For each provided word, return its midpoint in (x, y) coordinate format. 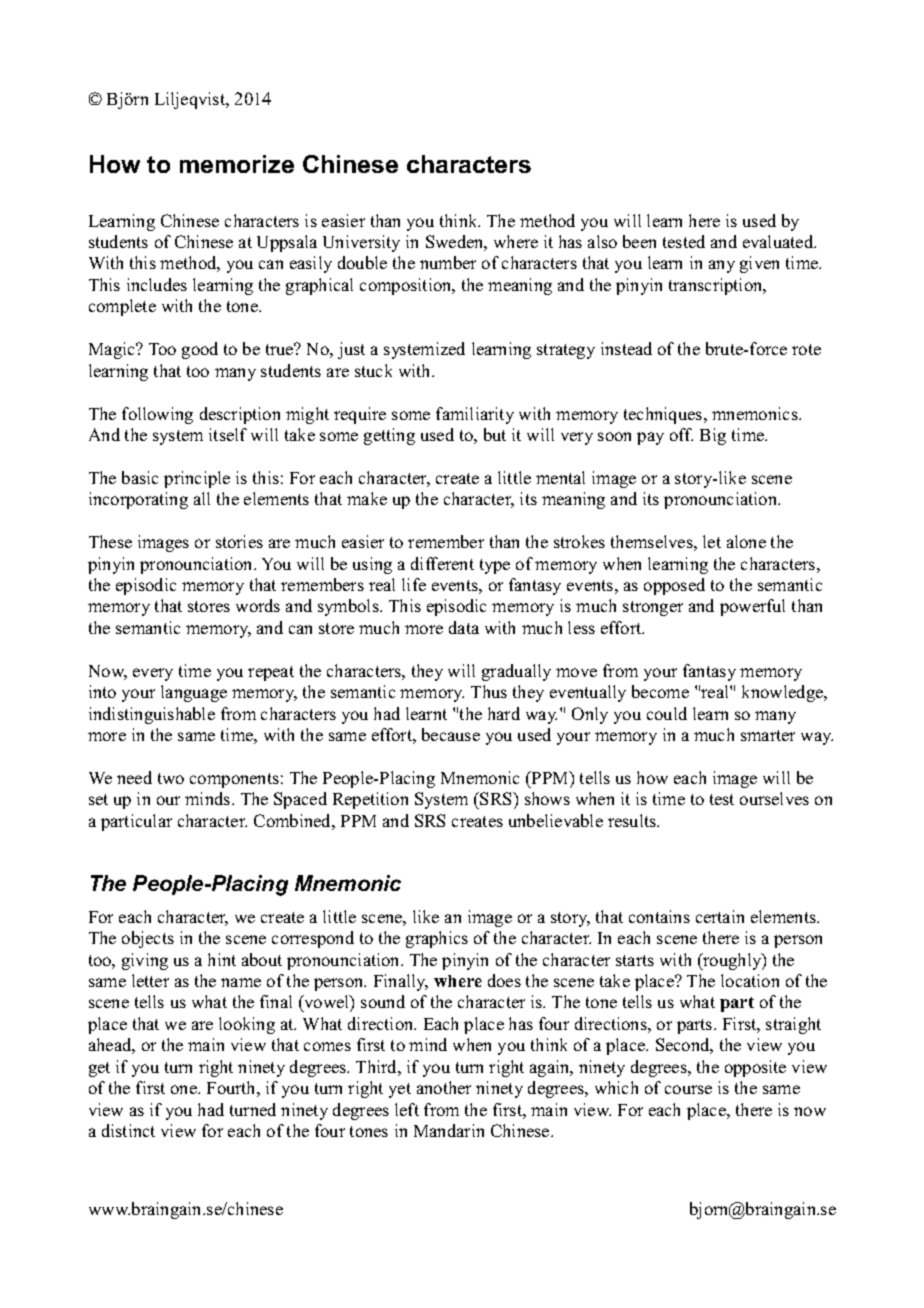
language (194, 693)
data (464, 627)
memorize (237, 164)
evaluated (779, 241)
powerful (752, 607)
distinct (128, 1130)
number (448, 262)
